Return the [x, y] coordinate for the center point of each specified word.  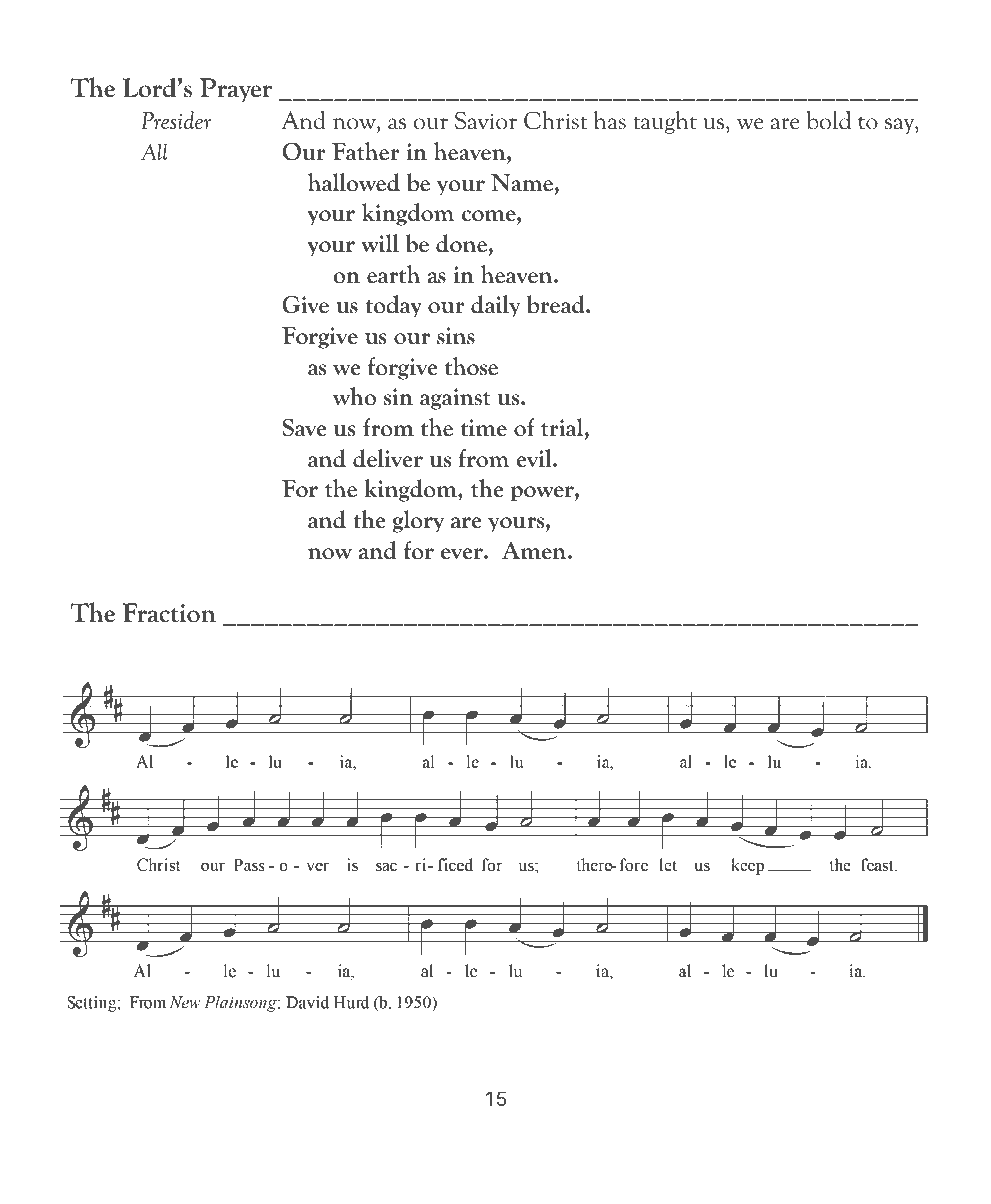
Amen [535, 551]
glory [418, 521]
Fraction [169, 613]
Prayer [236, 90]
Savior [486, 120]
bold [828, 120]
